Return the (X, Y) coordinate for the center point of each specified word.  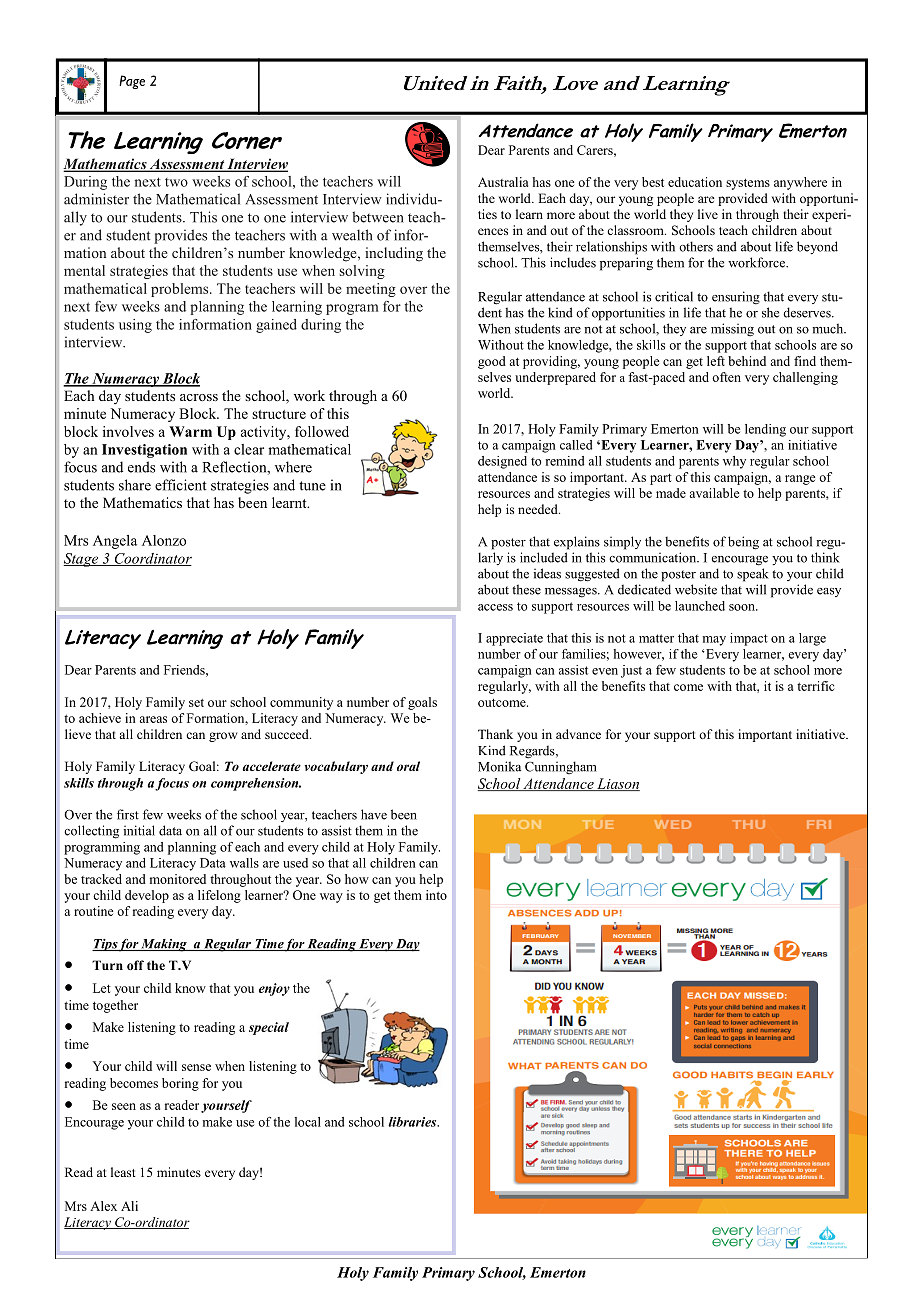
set (196, 703)
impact (749, 639)
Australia (503, 182)
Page (132, 82)
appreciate (514, 639)
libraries (413, 1122)
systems (748, 184)
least (123, 1172)
